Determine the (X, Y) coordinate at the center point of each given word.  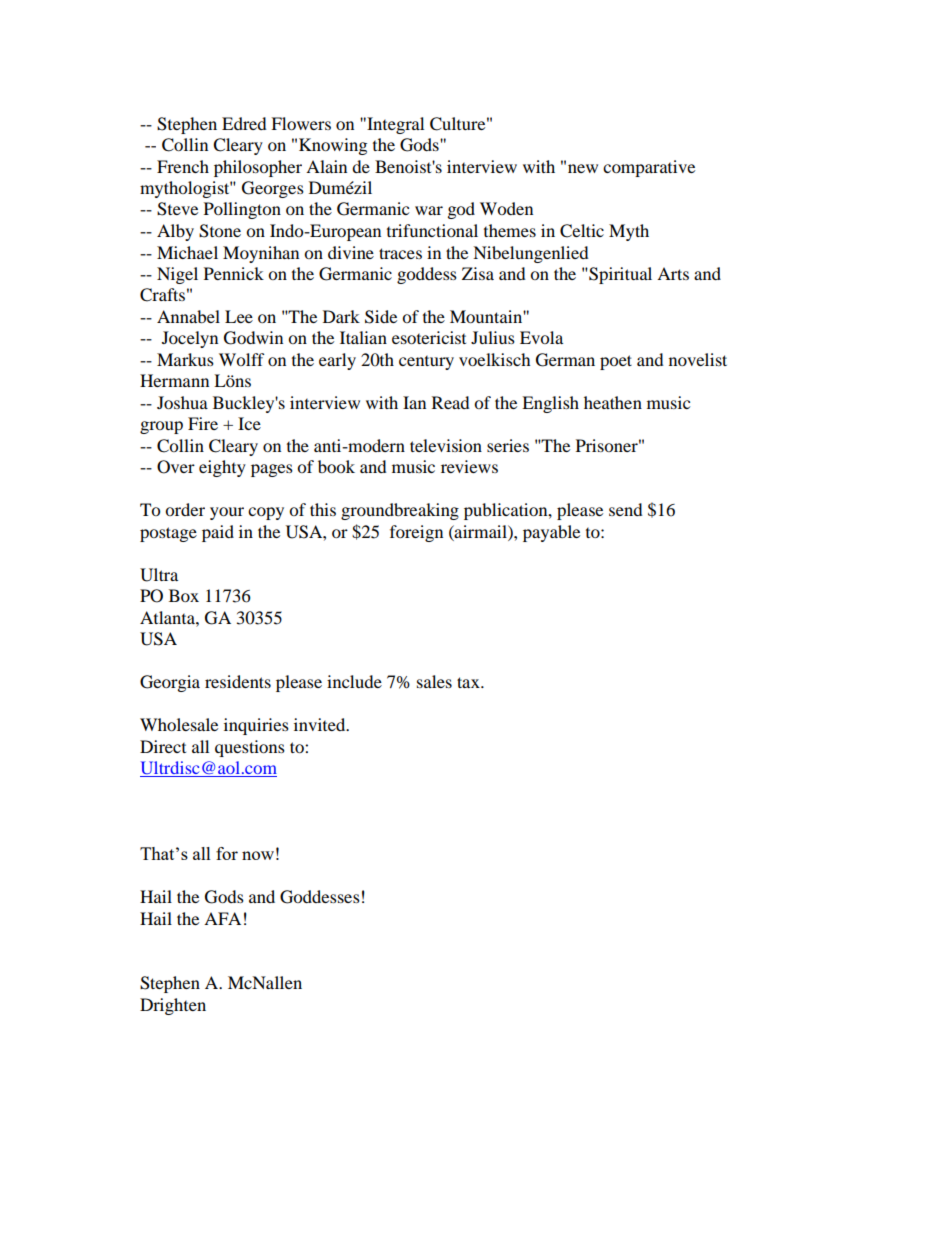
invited (321, 724)
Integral (394, 125)
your (227, 513)
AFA (222, 918)
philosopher (258, 168)
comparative (649, 168)
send (626, 509)
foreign (416, 533)
